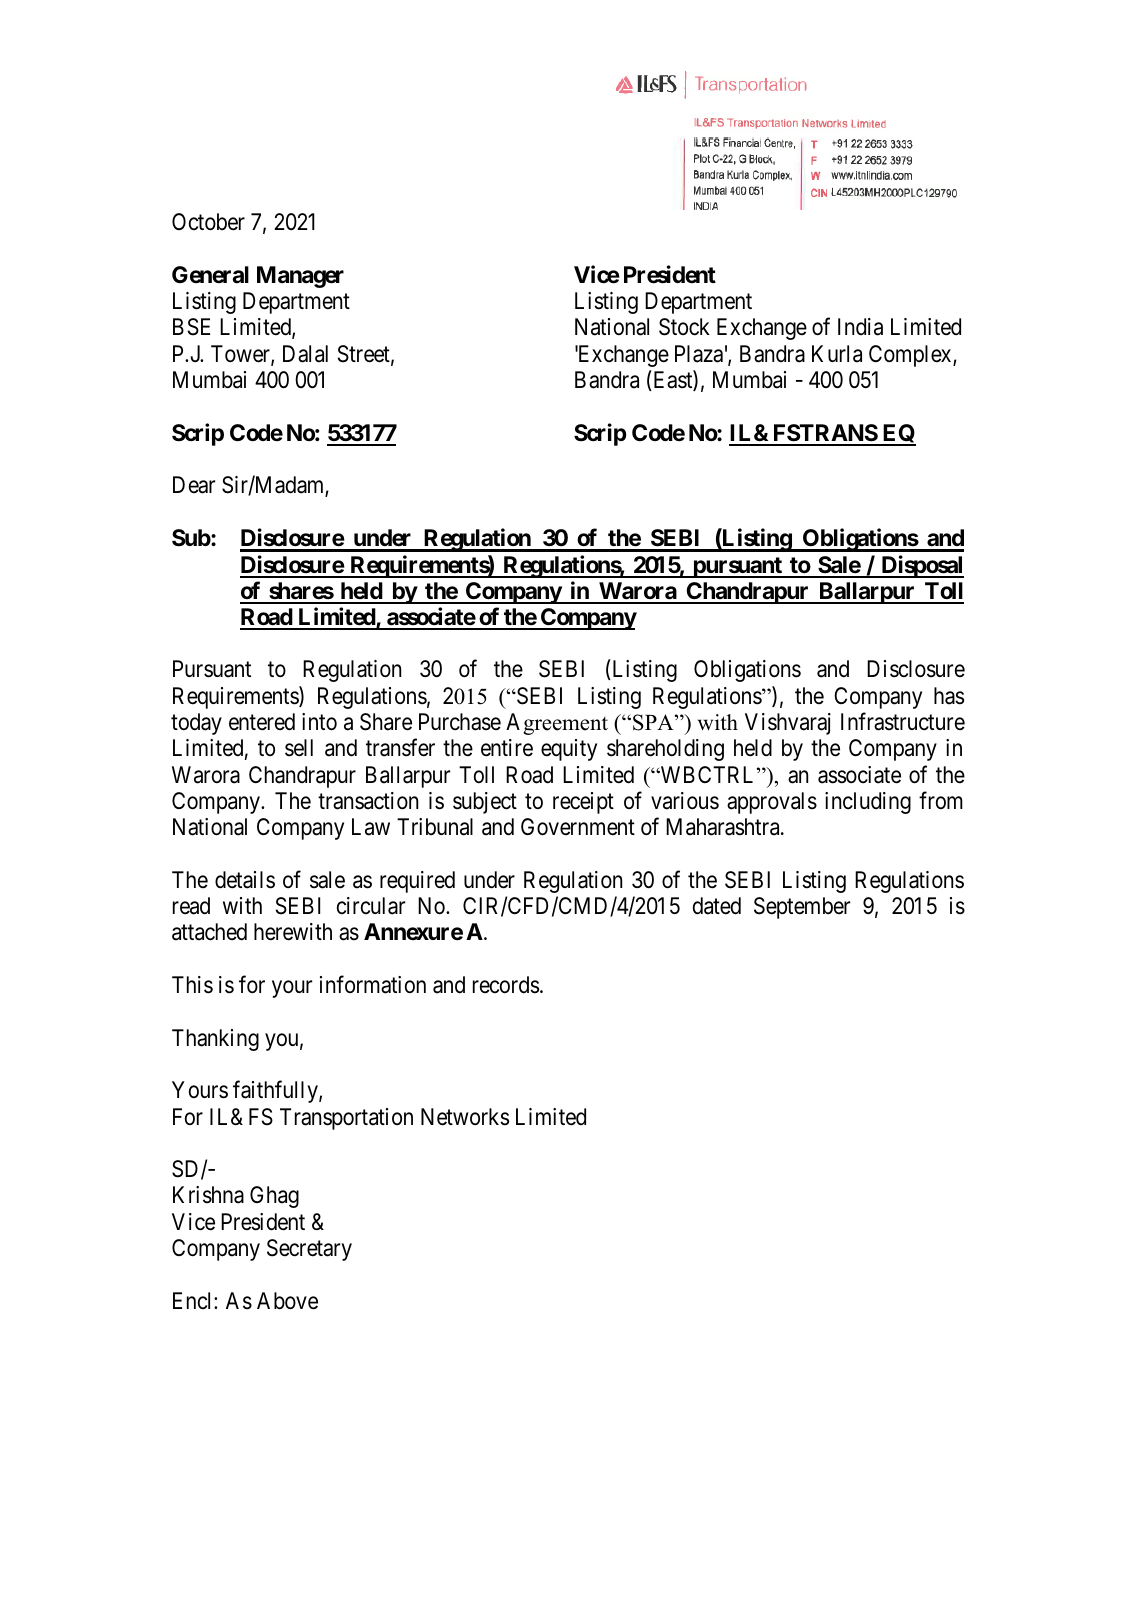 The height and width of the page is (1605, 1135). What do you see at coordinates (860, 327) in the page?
I see `India` at bounding box center [860, 327].
